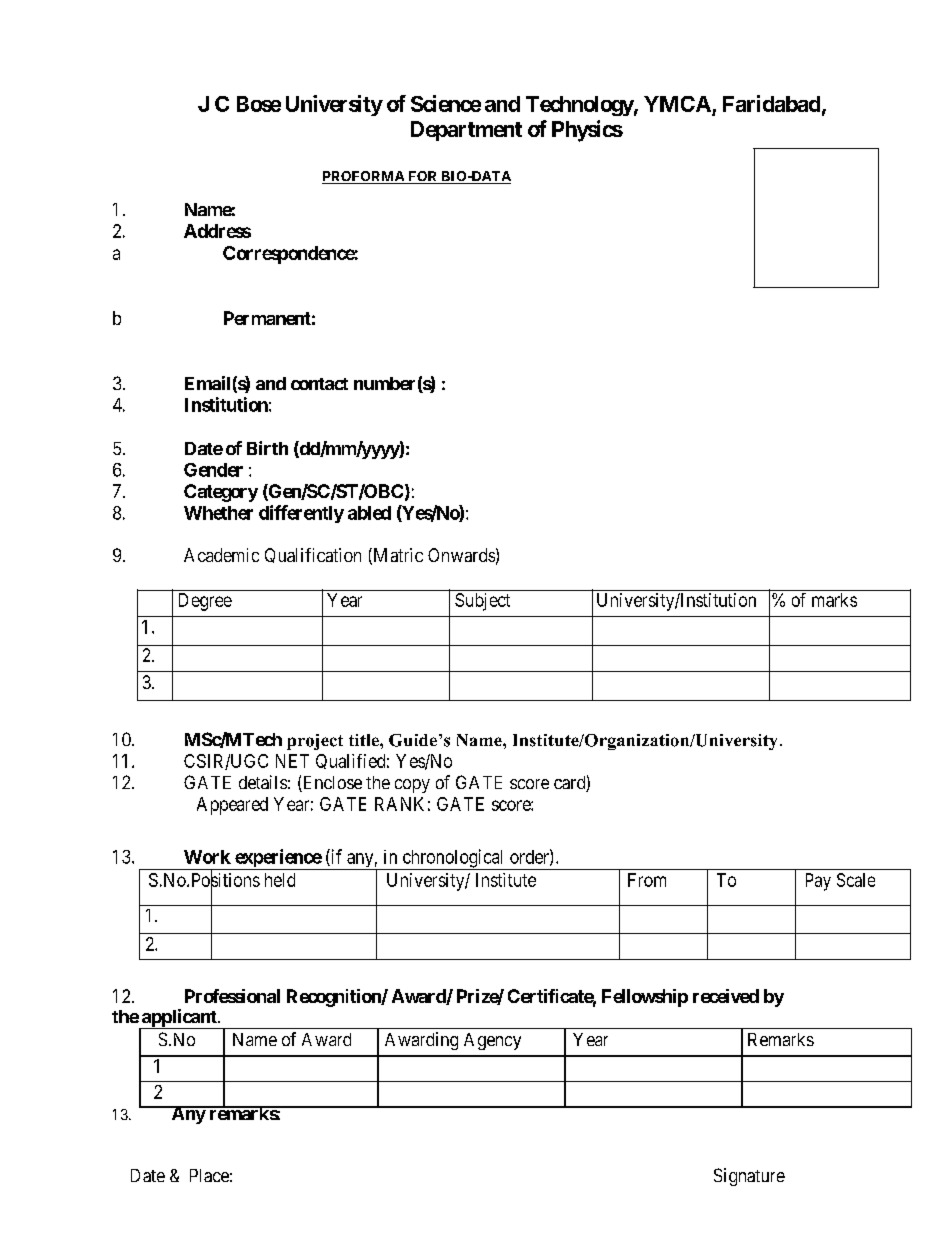 This screenshot has height=1233, width=952. What do you see at coordinates (492, 1041) in the screenshot?
I see `Agency` at bounding box center [492, 1041].
